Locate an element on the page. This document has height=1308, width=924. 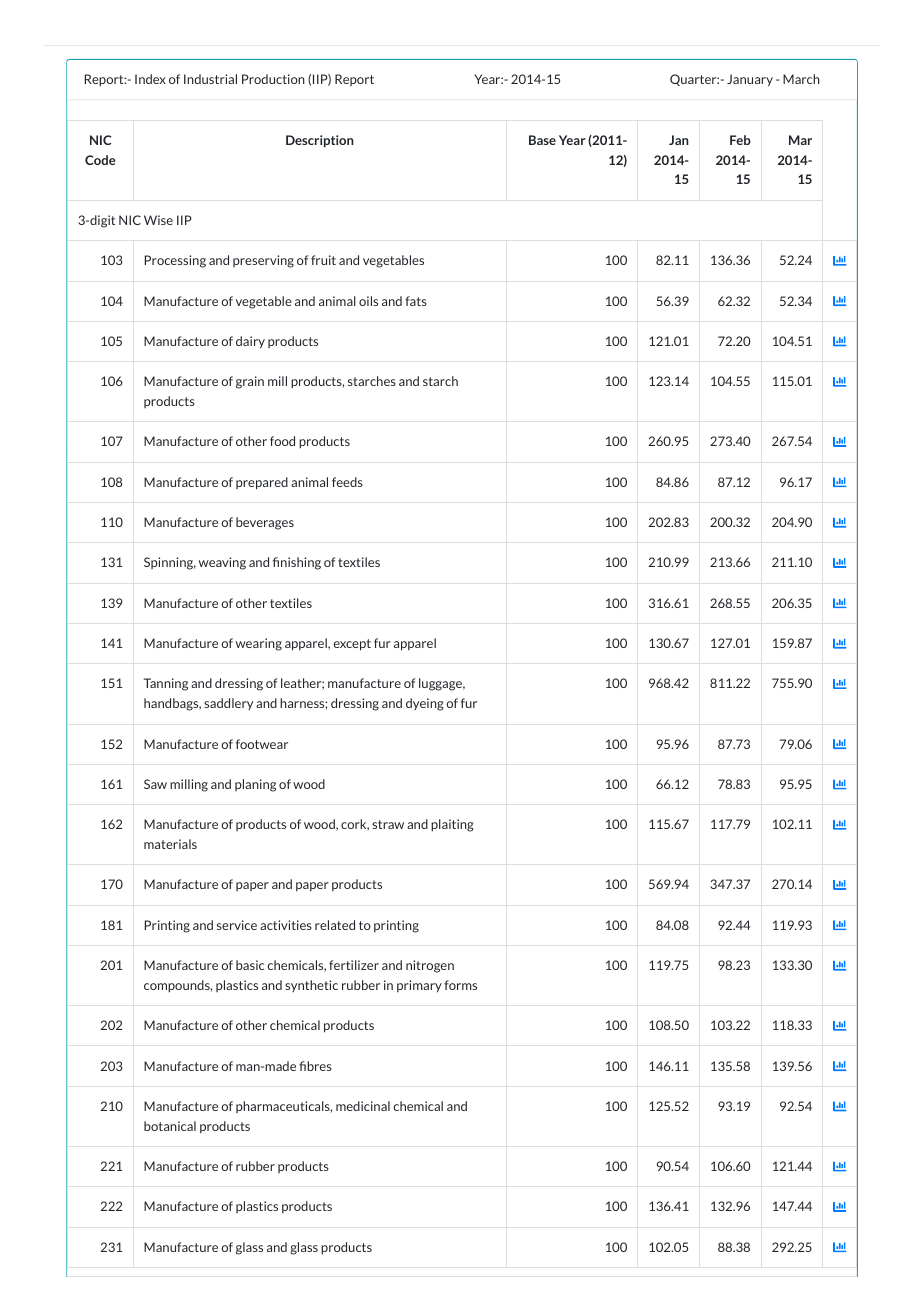
dyeing is located at coordinates (425, 704).
